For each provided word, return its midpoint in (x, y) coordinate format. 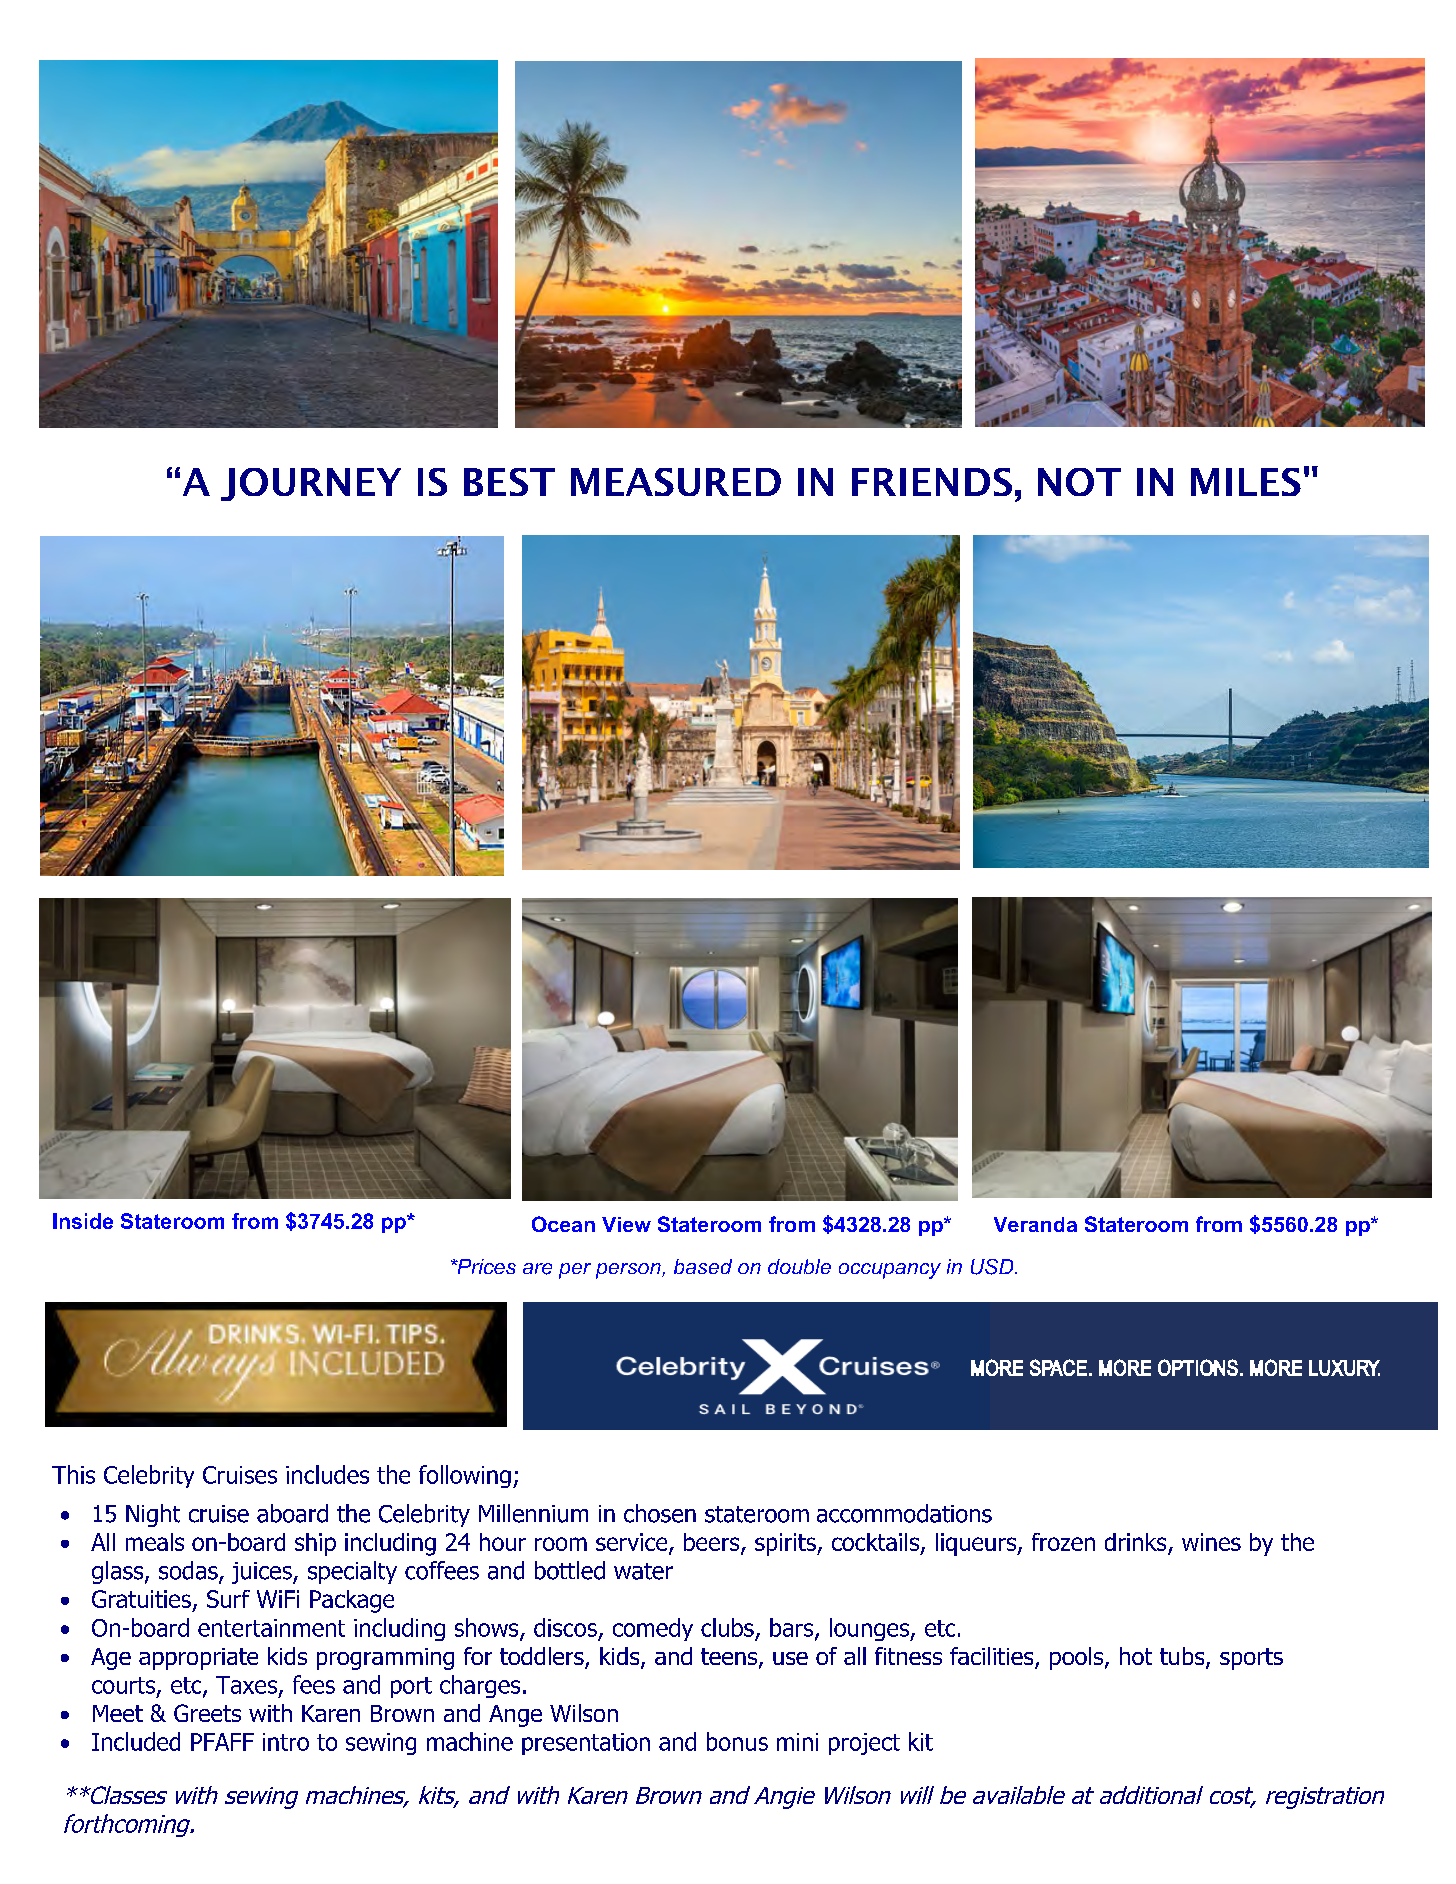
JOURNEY (311, 484)
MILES (1246, 482)
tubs (1183, 1657)
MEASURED (676, 482)
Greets (207, 1713)
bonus (737, 1741)
